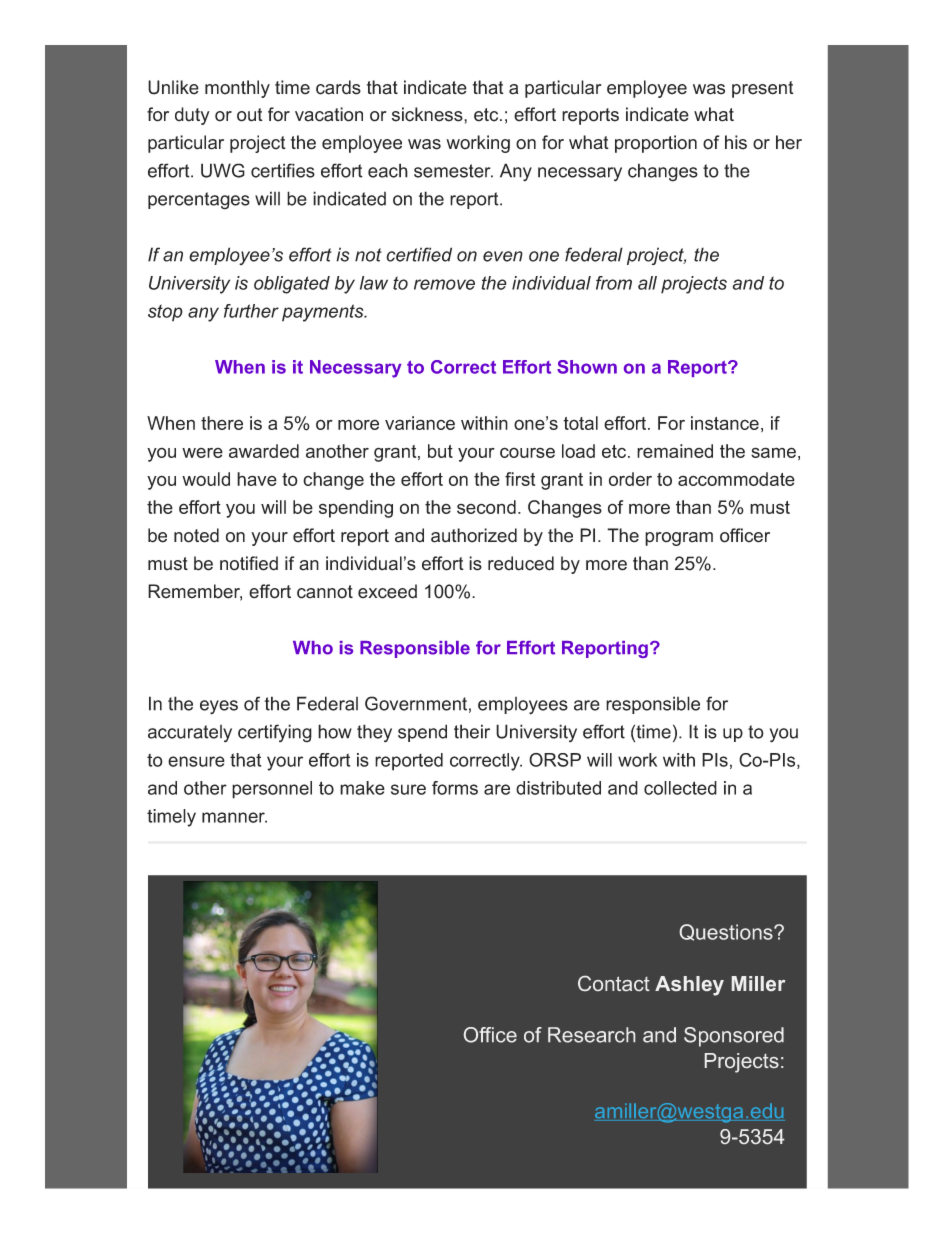 Image resolution: width=952 pixels, height=1233 pixels. What do you see at coordinates (736, 142) in the page?
I see `his` at bounding box center [736, 142].
